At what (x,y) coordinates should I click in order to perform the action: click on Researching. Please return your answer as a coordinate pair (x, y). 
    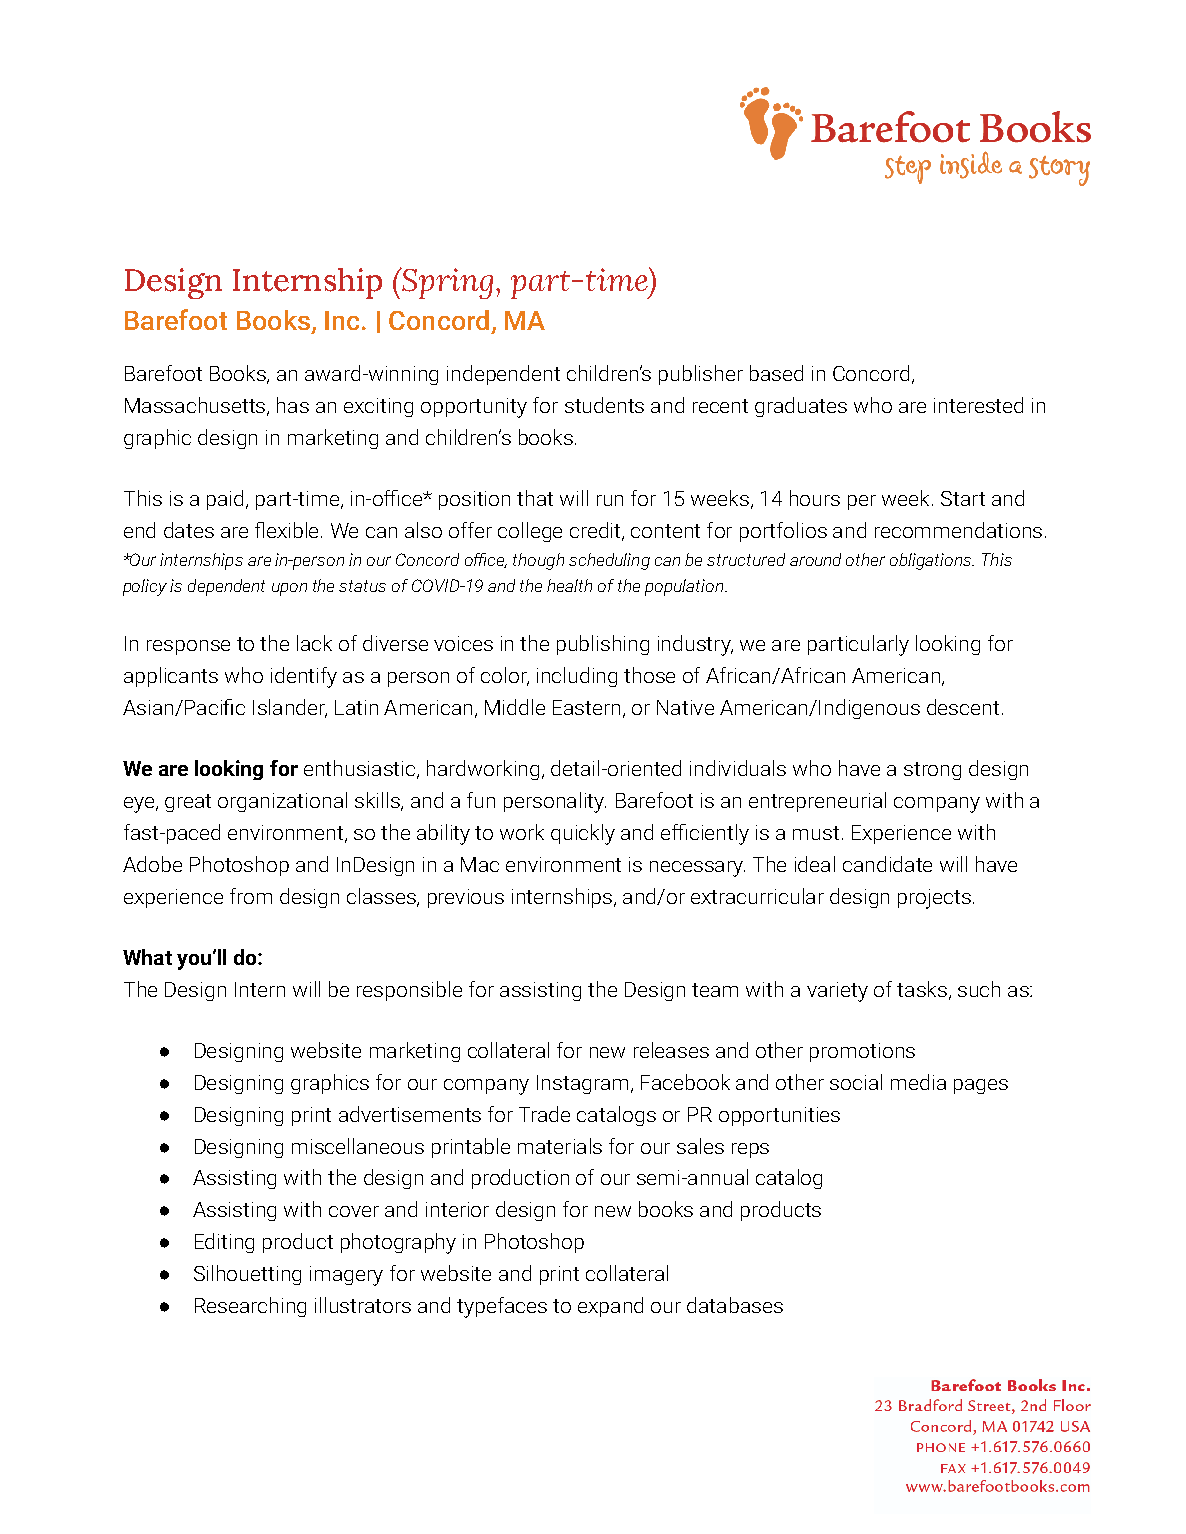
    Looking at the image, I should click on (250, 1307).
